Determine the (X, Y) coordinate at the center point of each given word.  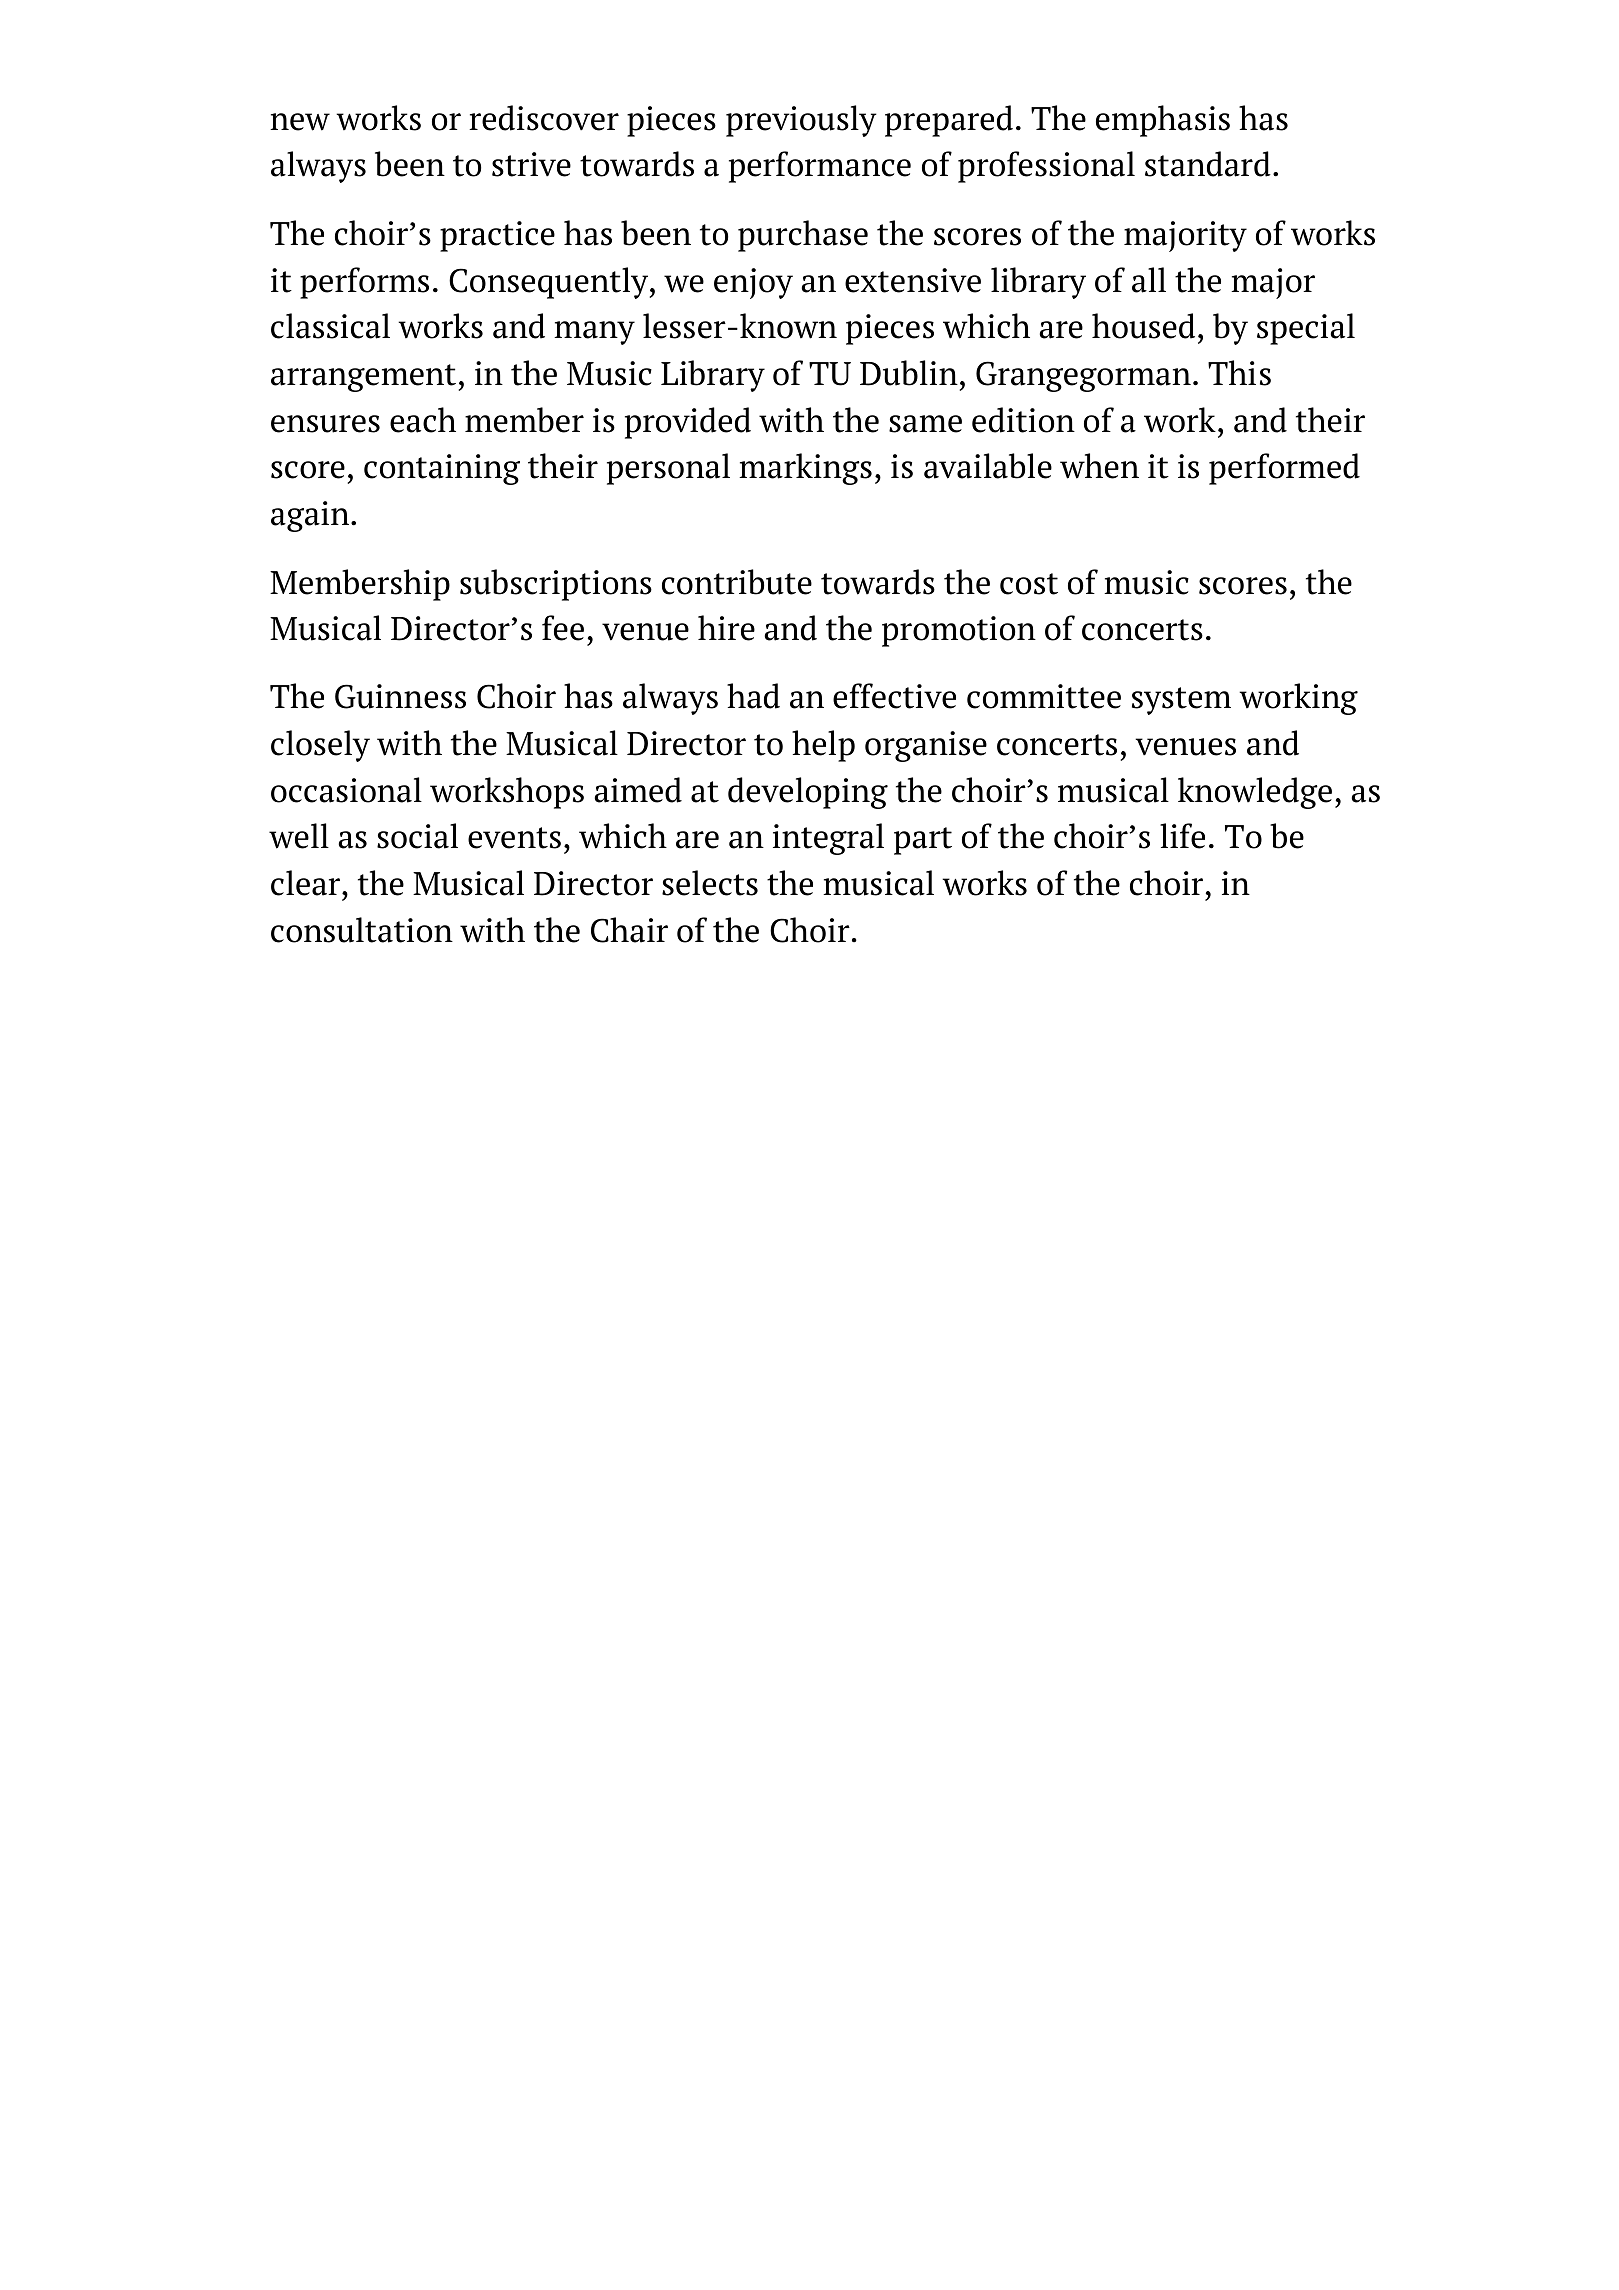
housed (1143, 326)
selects (710, 883)
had (753, 696)
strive (531, 164)
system (1181, 701)
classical (330, 326)
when (1099, 466)
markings (805, 469)
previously (801, 121)
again (311, 516)
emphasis (1163, 121)
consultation (362, 930)
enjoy (753, 283)
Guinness (400, 696)
